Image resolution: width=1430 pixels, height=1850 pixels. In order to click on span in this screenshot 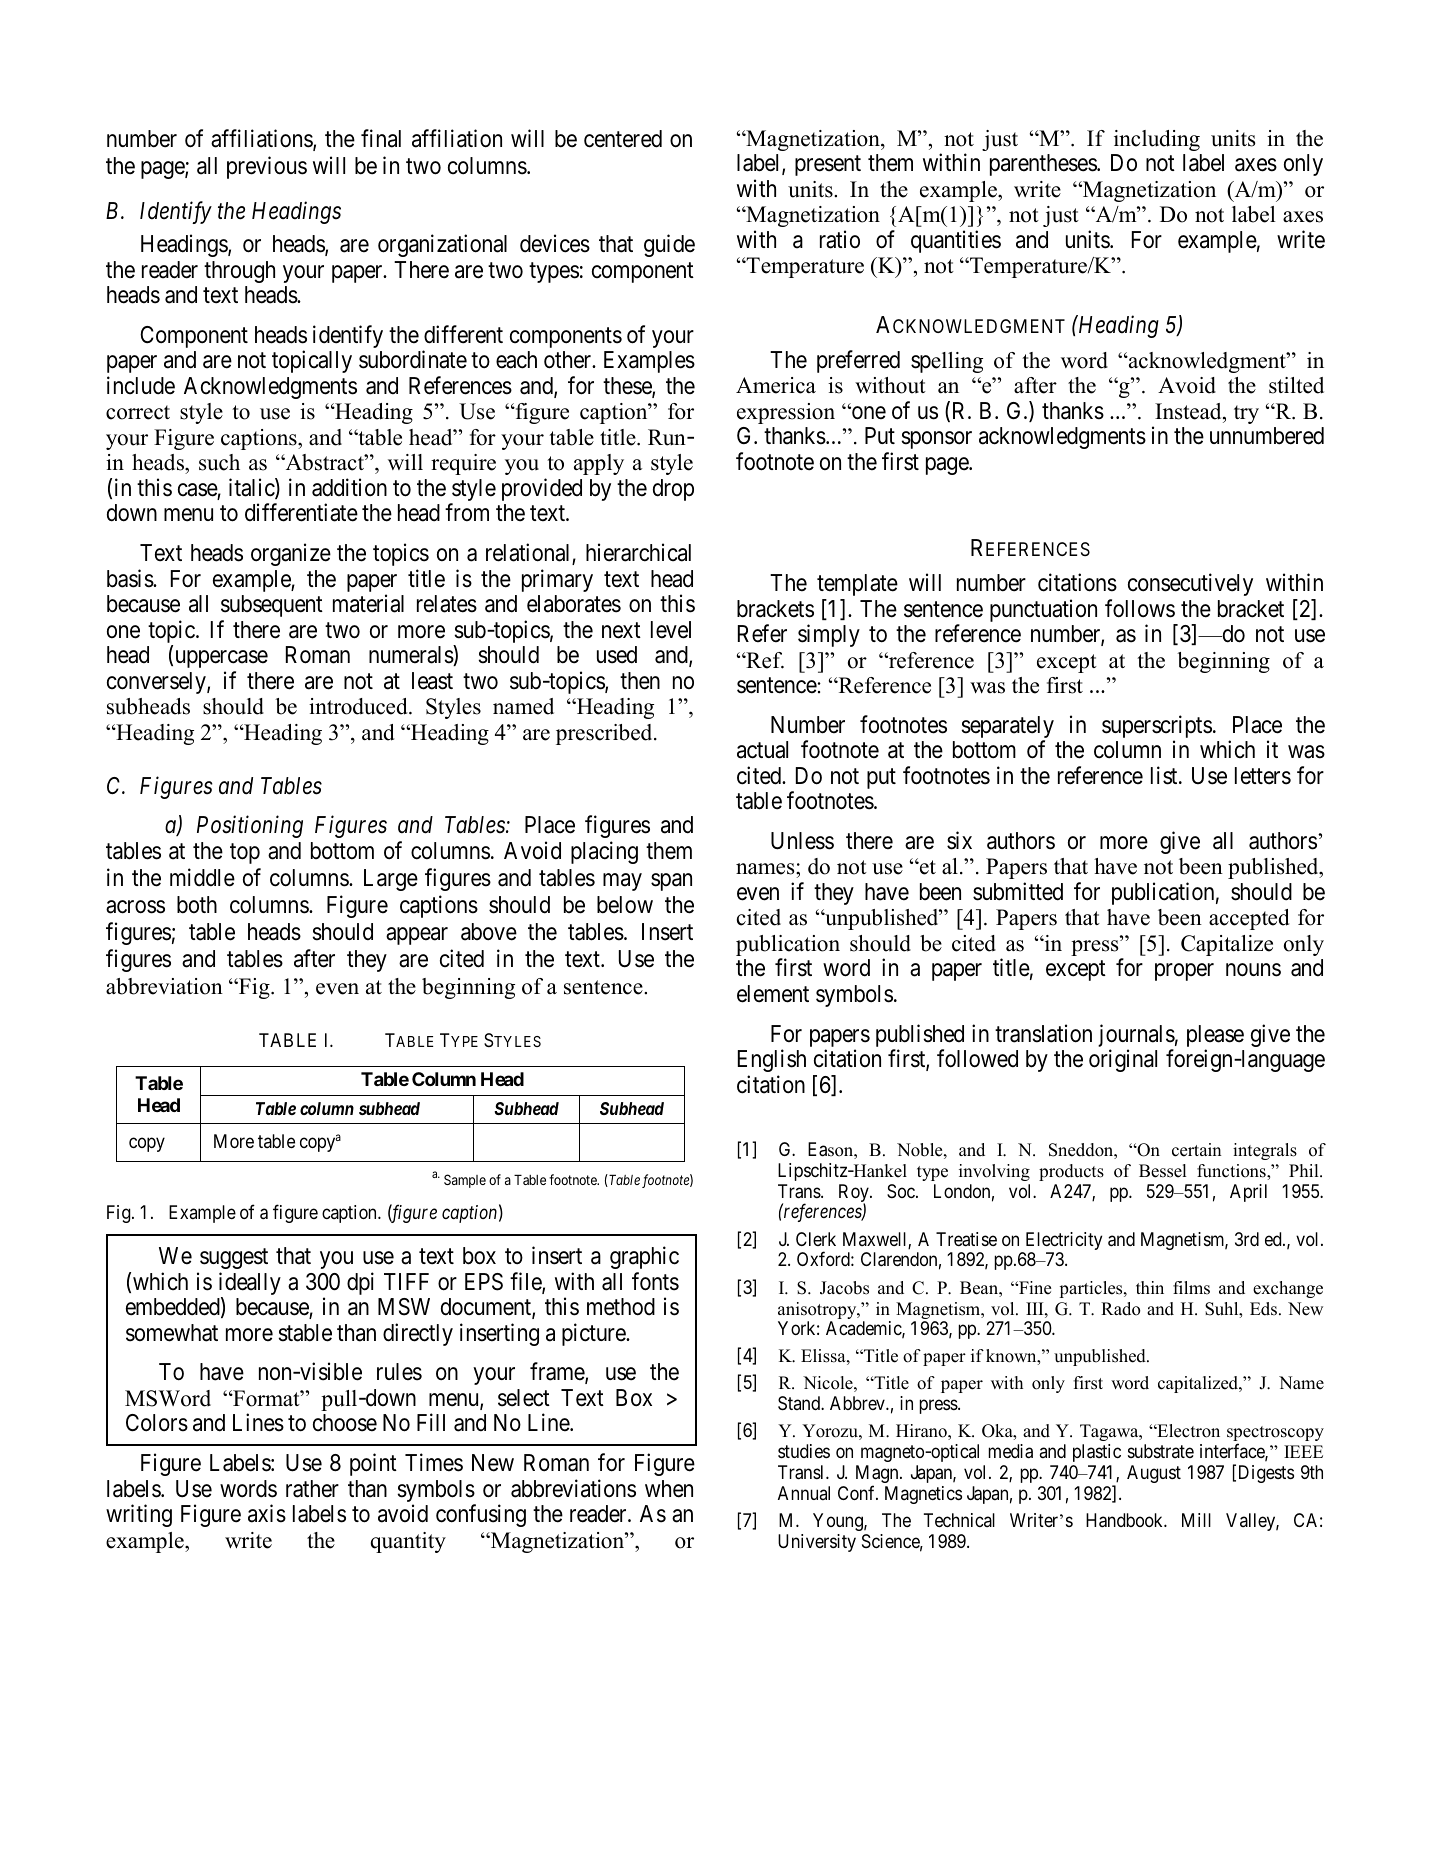, I will do `click(671, 882)`.
